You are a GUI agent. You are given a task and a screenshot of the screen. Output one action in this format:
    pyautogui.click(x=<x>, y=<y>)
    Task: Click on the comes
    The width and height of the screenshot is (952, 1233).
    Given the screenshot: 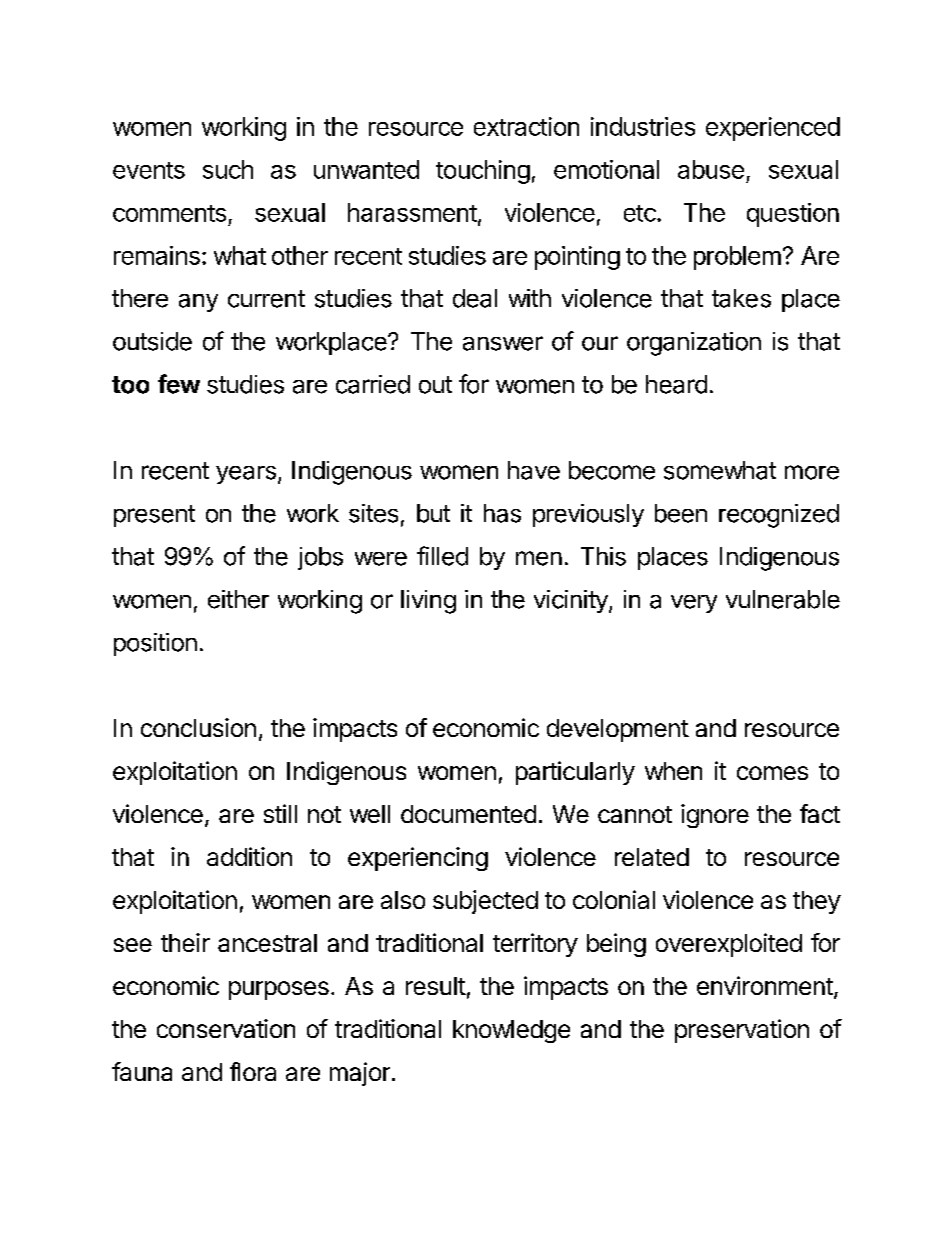 What is the action you would take?
    pyautogui.click(x=772, y=773)
